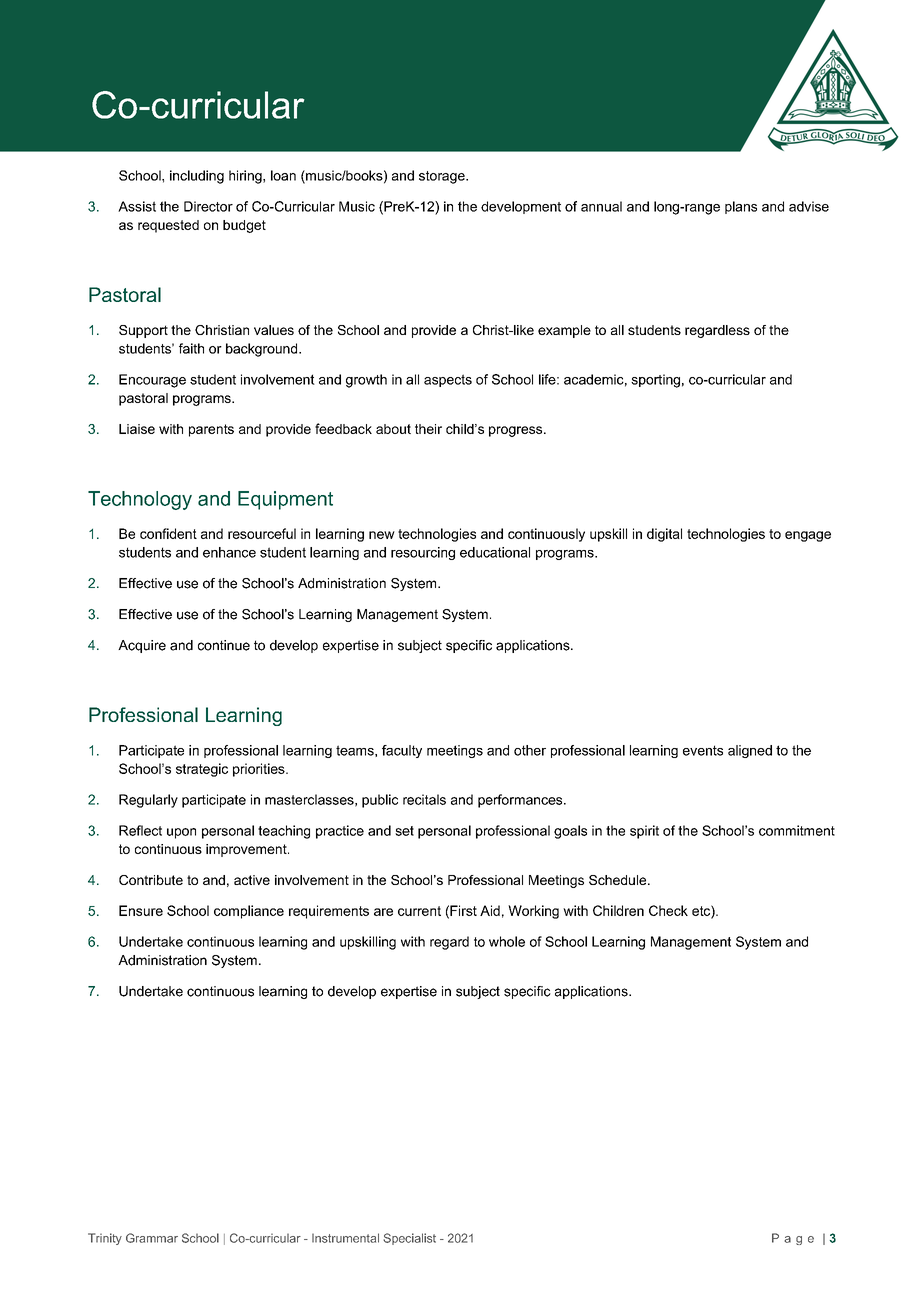 This screenshot has width=924, height=1308. What do you see at coordinates (402, 751) in the screenshot?
I see `faculty` at bounding box center [402, 751].
